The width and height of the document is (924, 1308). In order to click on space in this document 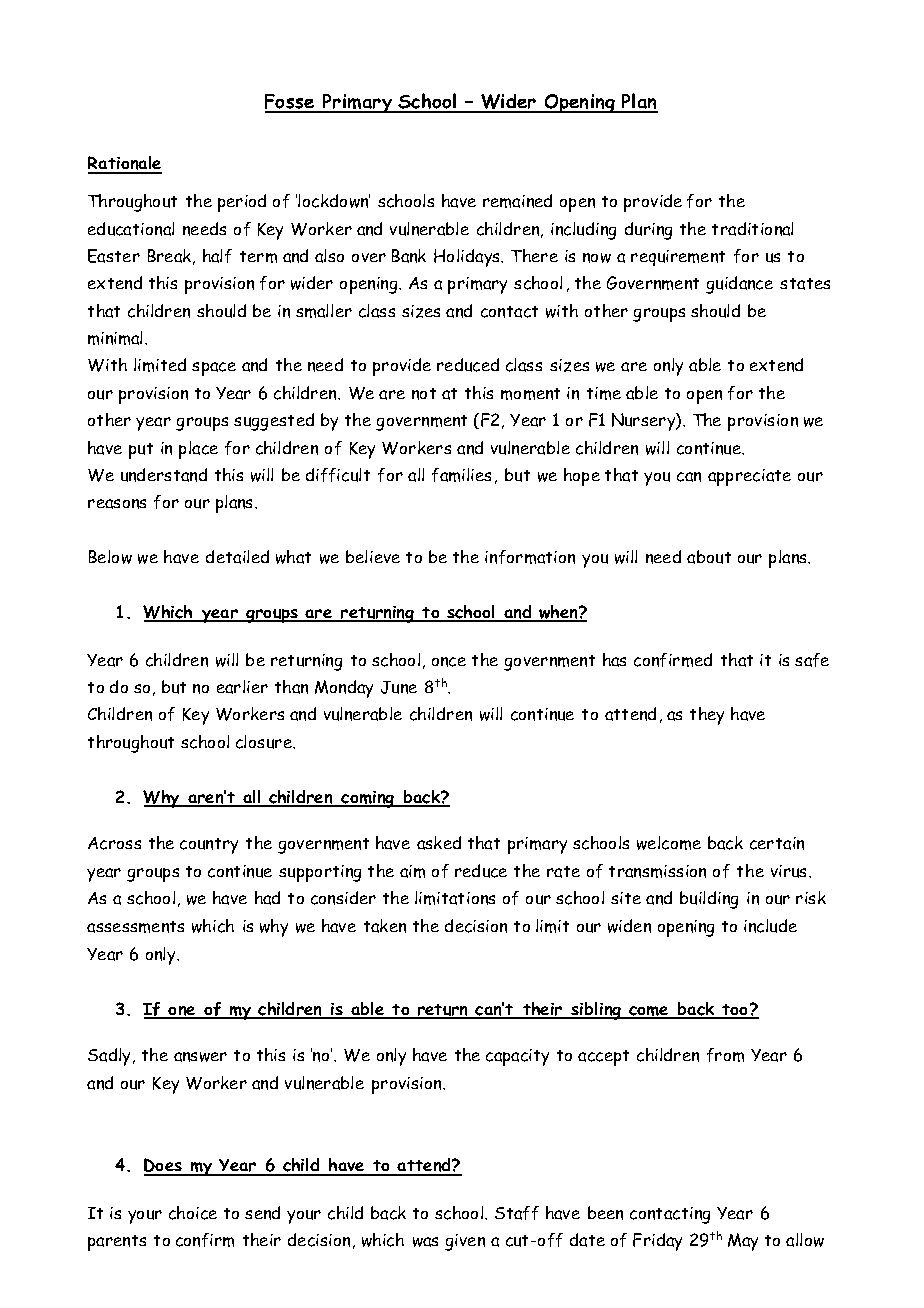, I will do `click(214, 369)`.
